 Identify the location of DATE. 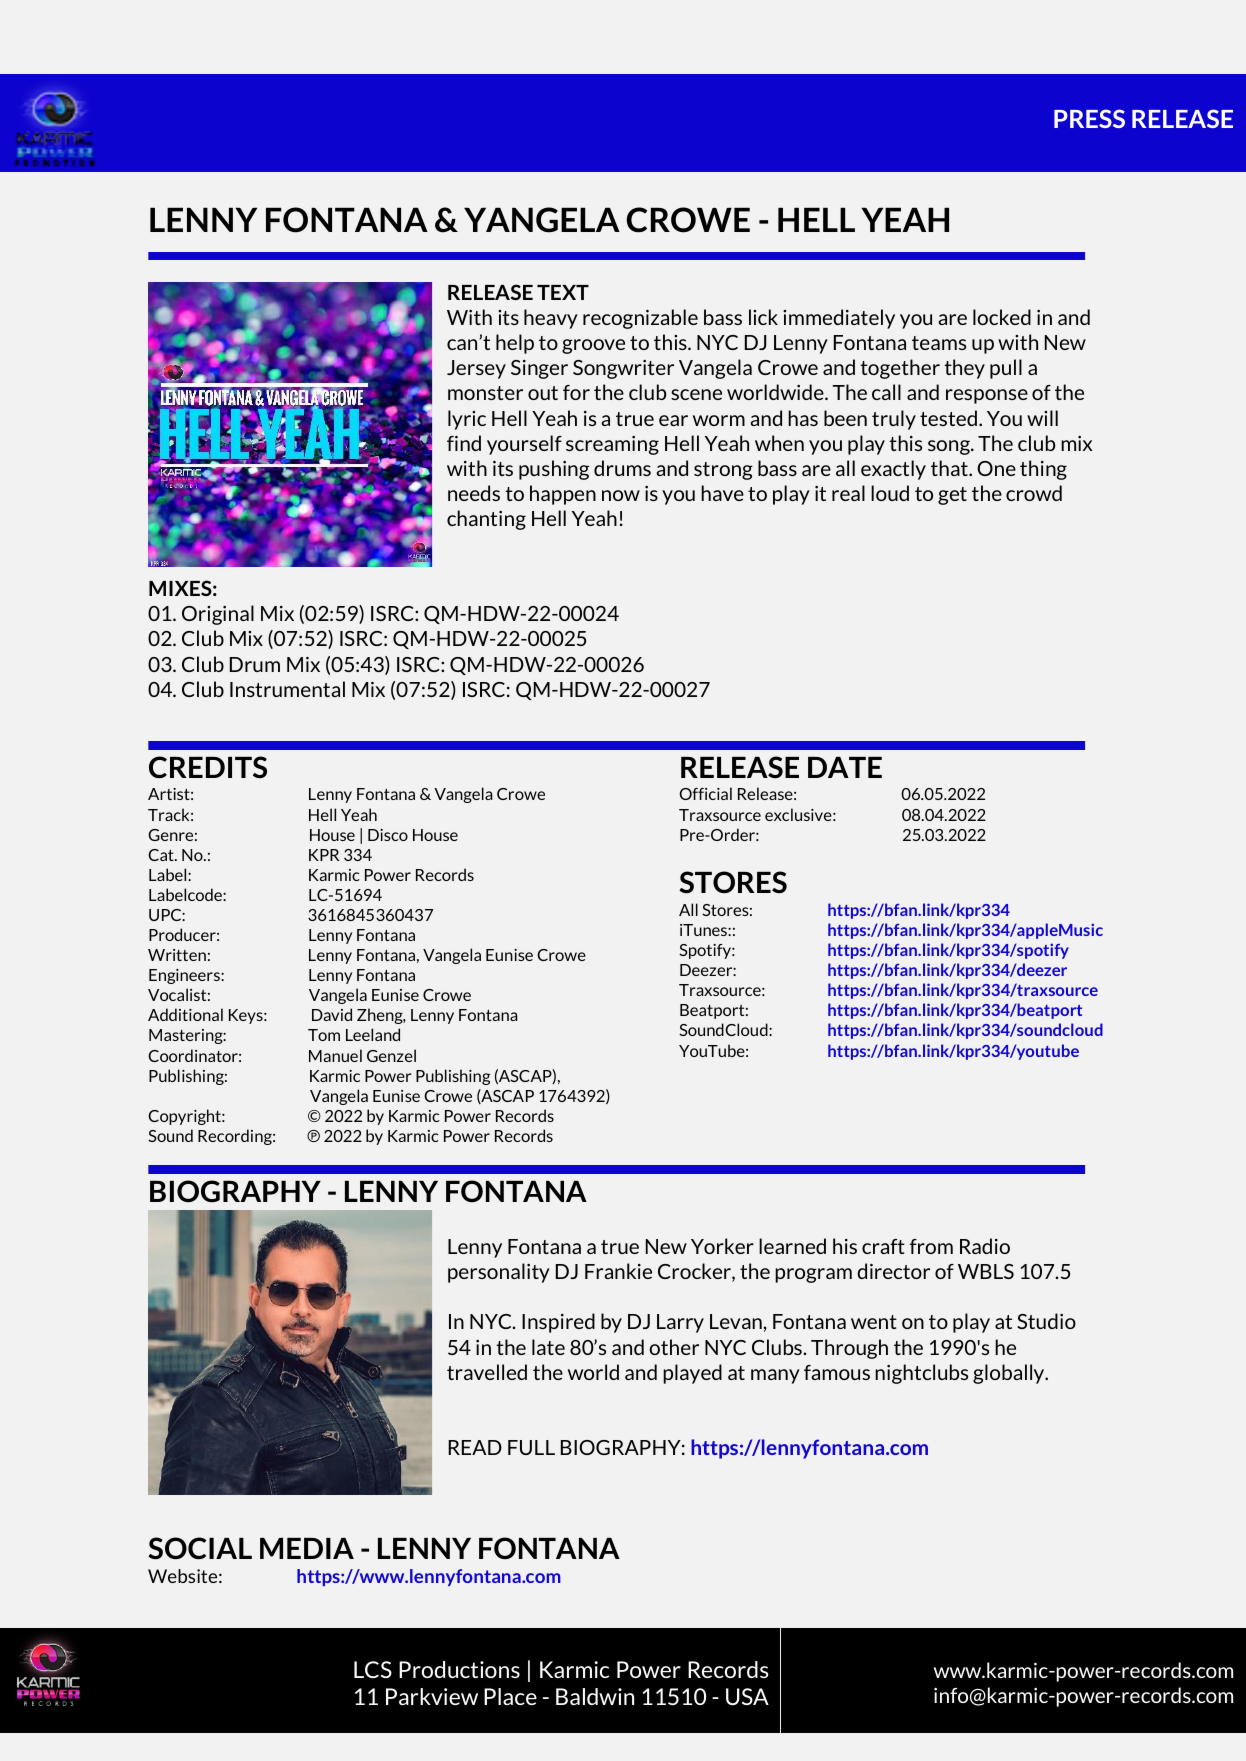
(845, 767).
